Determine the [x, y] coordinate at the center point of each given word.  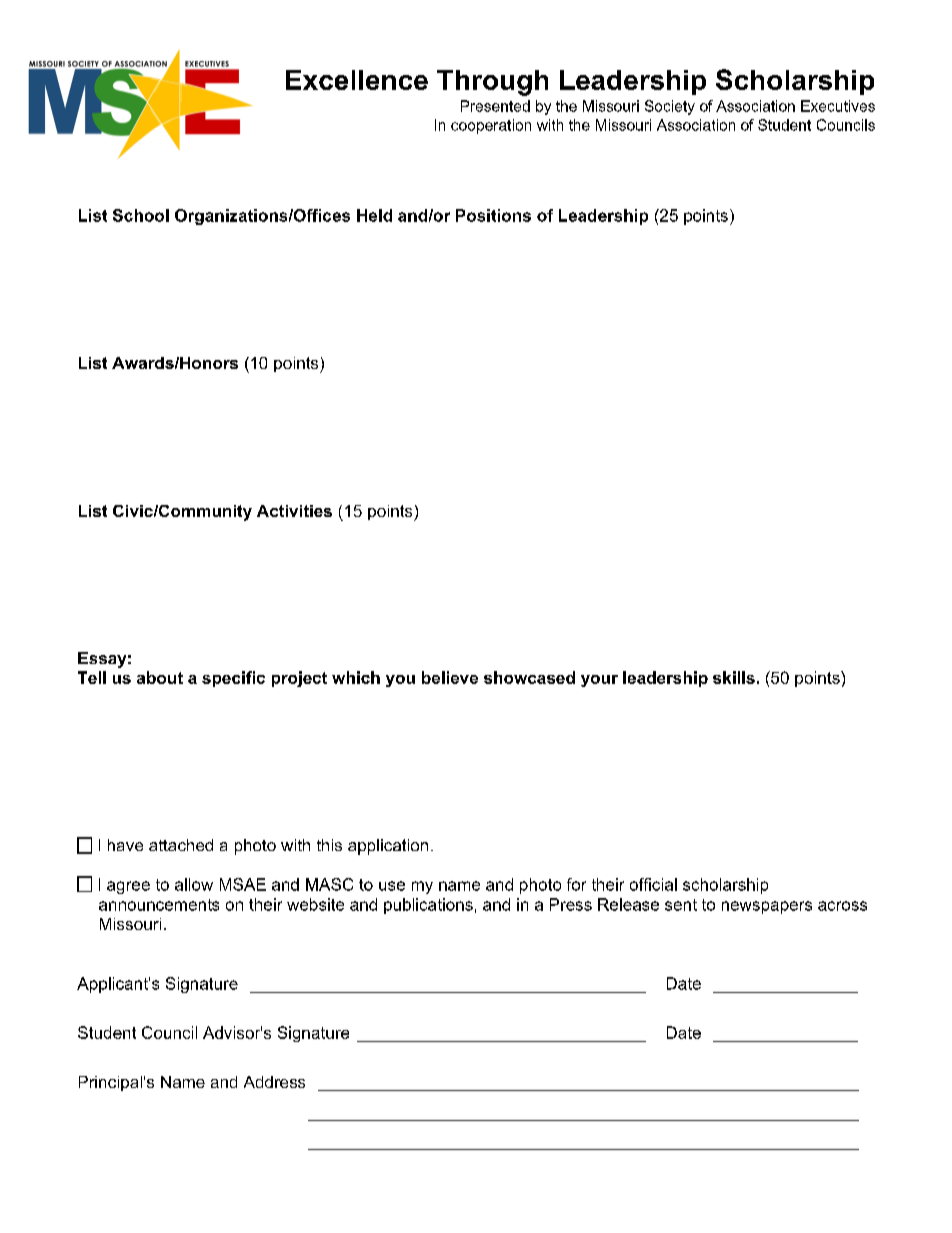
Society [670, 107]
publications [428, 906]
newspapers [767, 907]
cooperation [491, 126]
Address [274, 1082]
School [141, 215]
